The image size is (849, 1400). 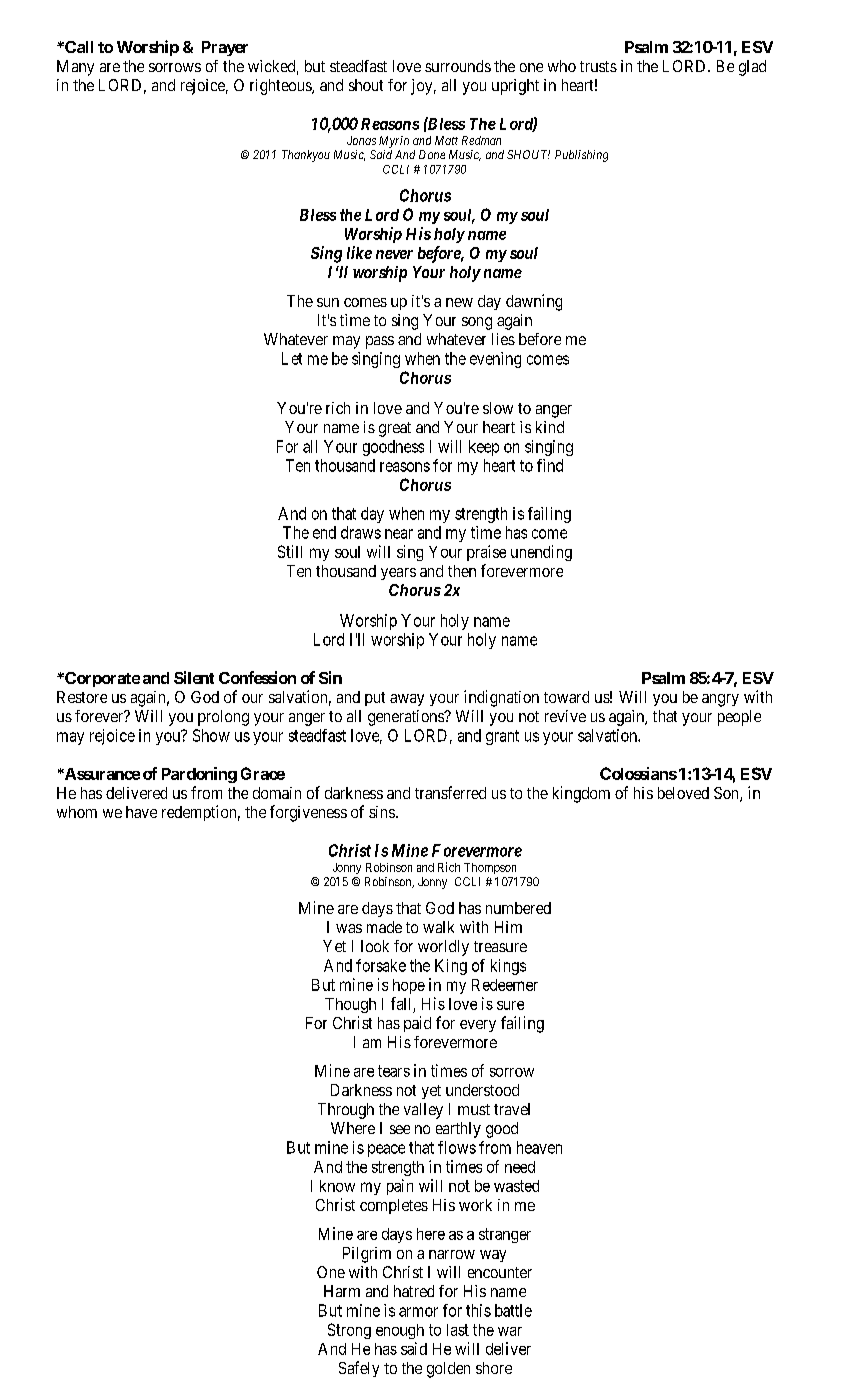 I want to click on generations, so click(x=407, y=718).
